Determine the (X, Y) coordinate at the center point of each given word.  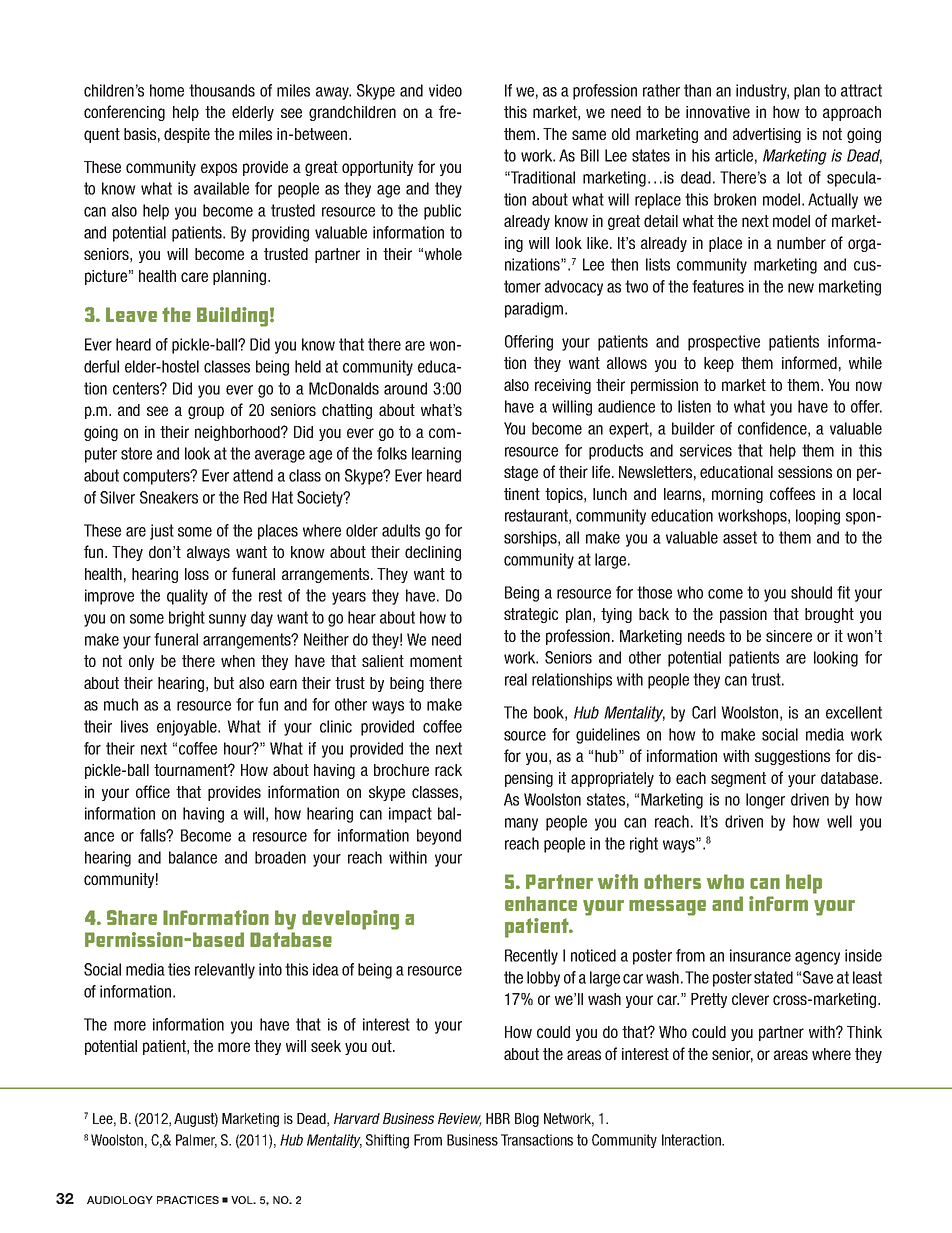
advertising (767, 135)
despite (187, 135)
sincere (789, 636)
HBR (498, 1118)
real (516, 679)
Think (864, 1032)
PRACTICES (188, 1200)
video (445, 90)
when (238, 661)
